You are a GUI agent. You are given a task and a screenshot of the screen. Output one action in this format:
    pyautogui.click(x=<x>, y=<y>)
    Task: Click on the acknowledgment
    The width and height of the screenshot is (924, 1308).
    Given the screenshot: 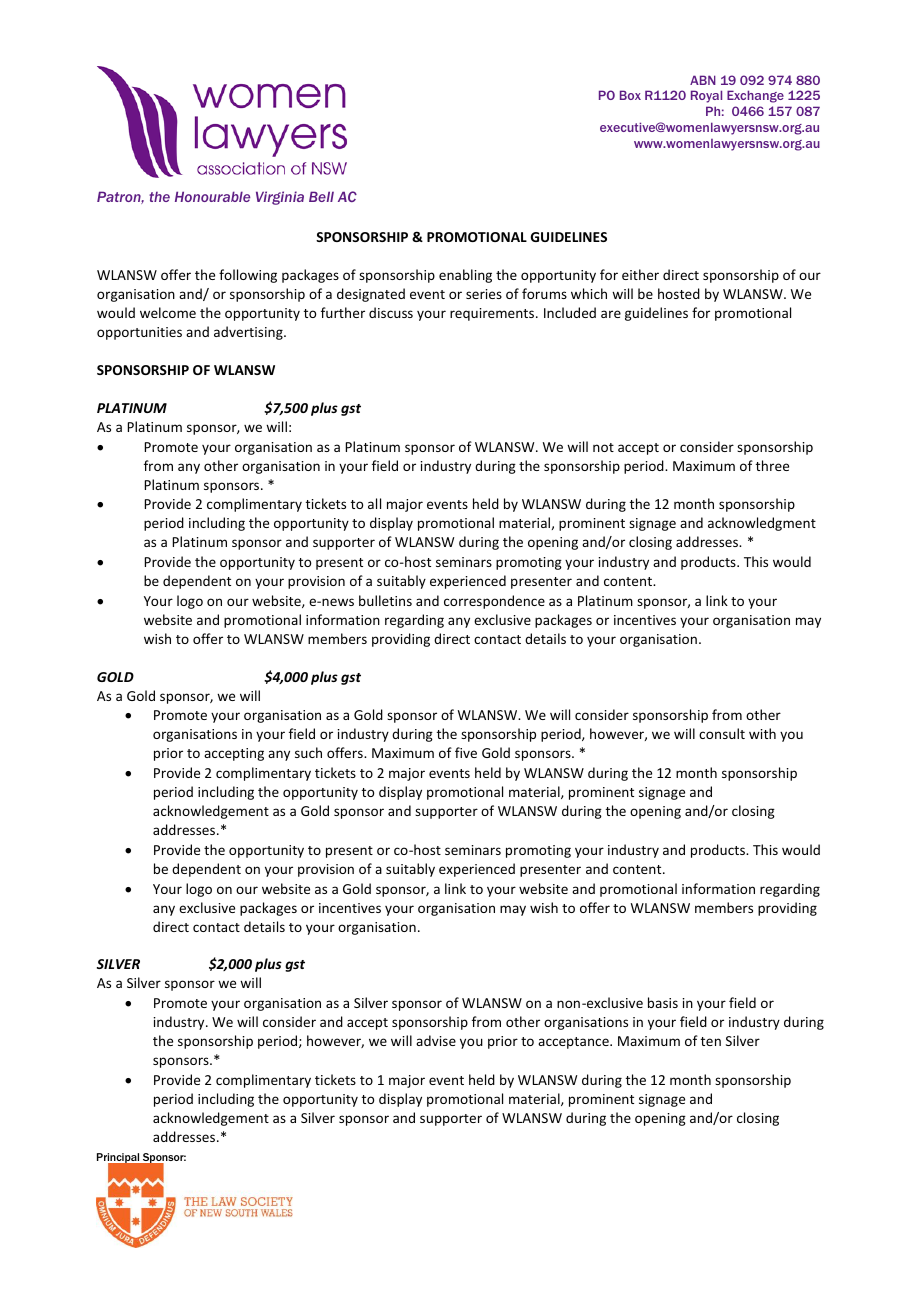 What is the action you would take?
    pyautogui.click(x=762, y=524)
